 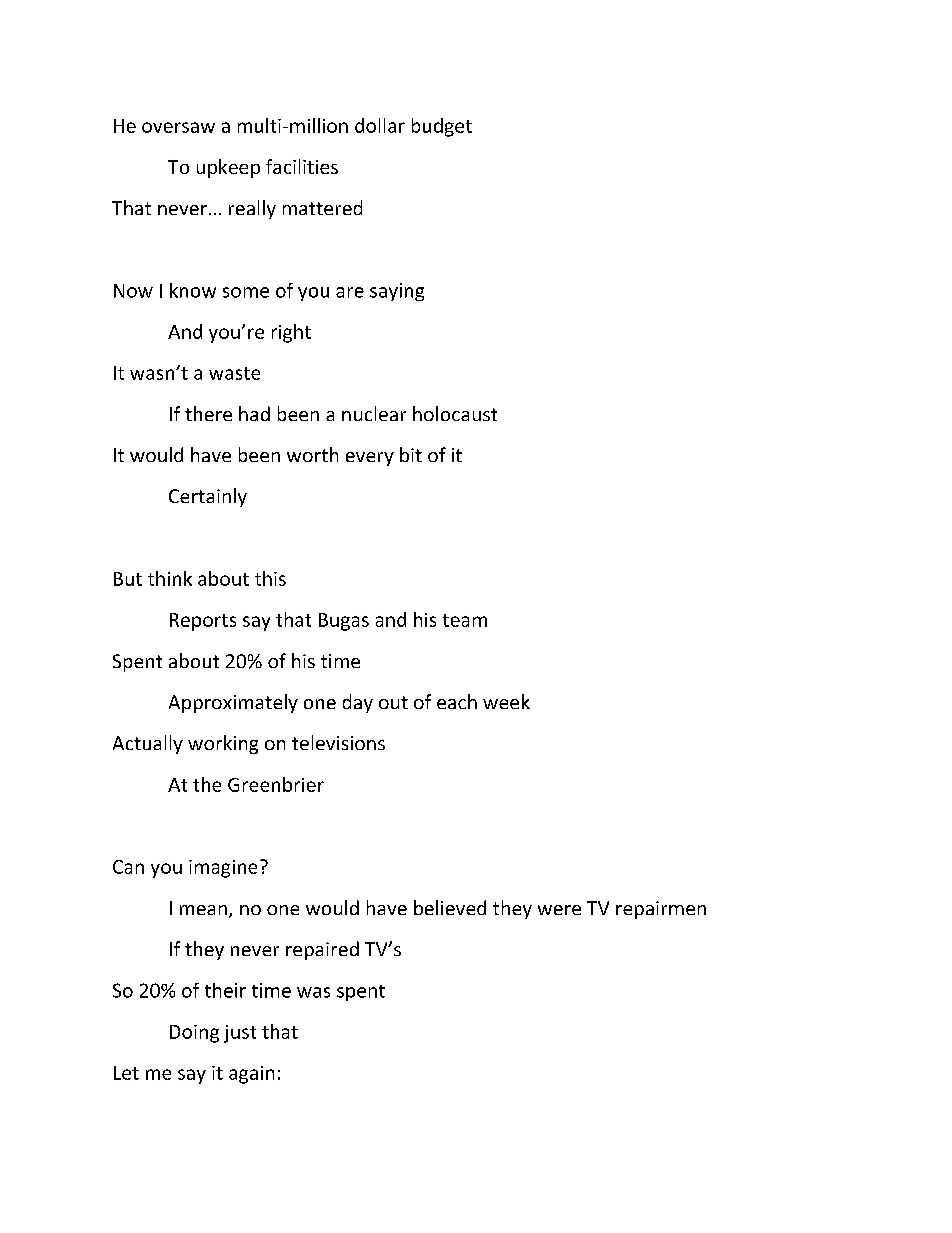 What do you see at coordinates (322, 950) in the screenshot?
I see `repaired` at bounding box center [322, 950].
